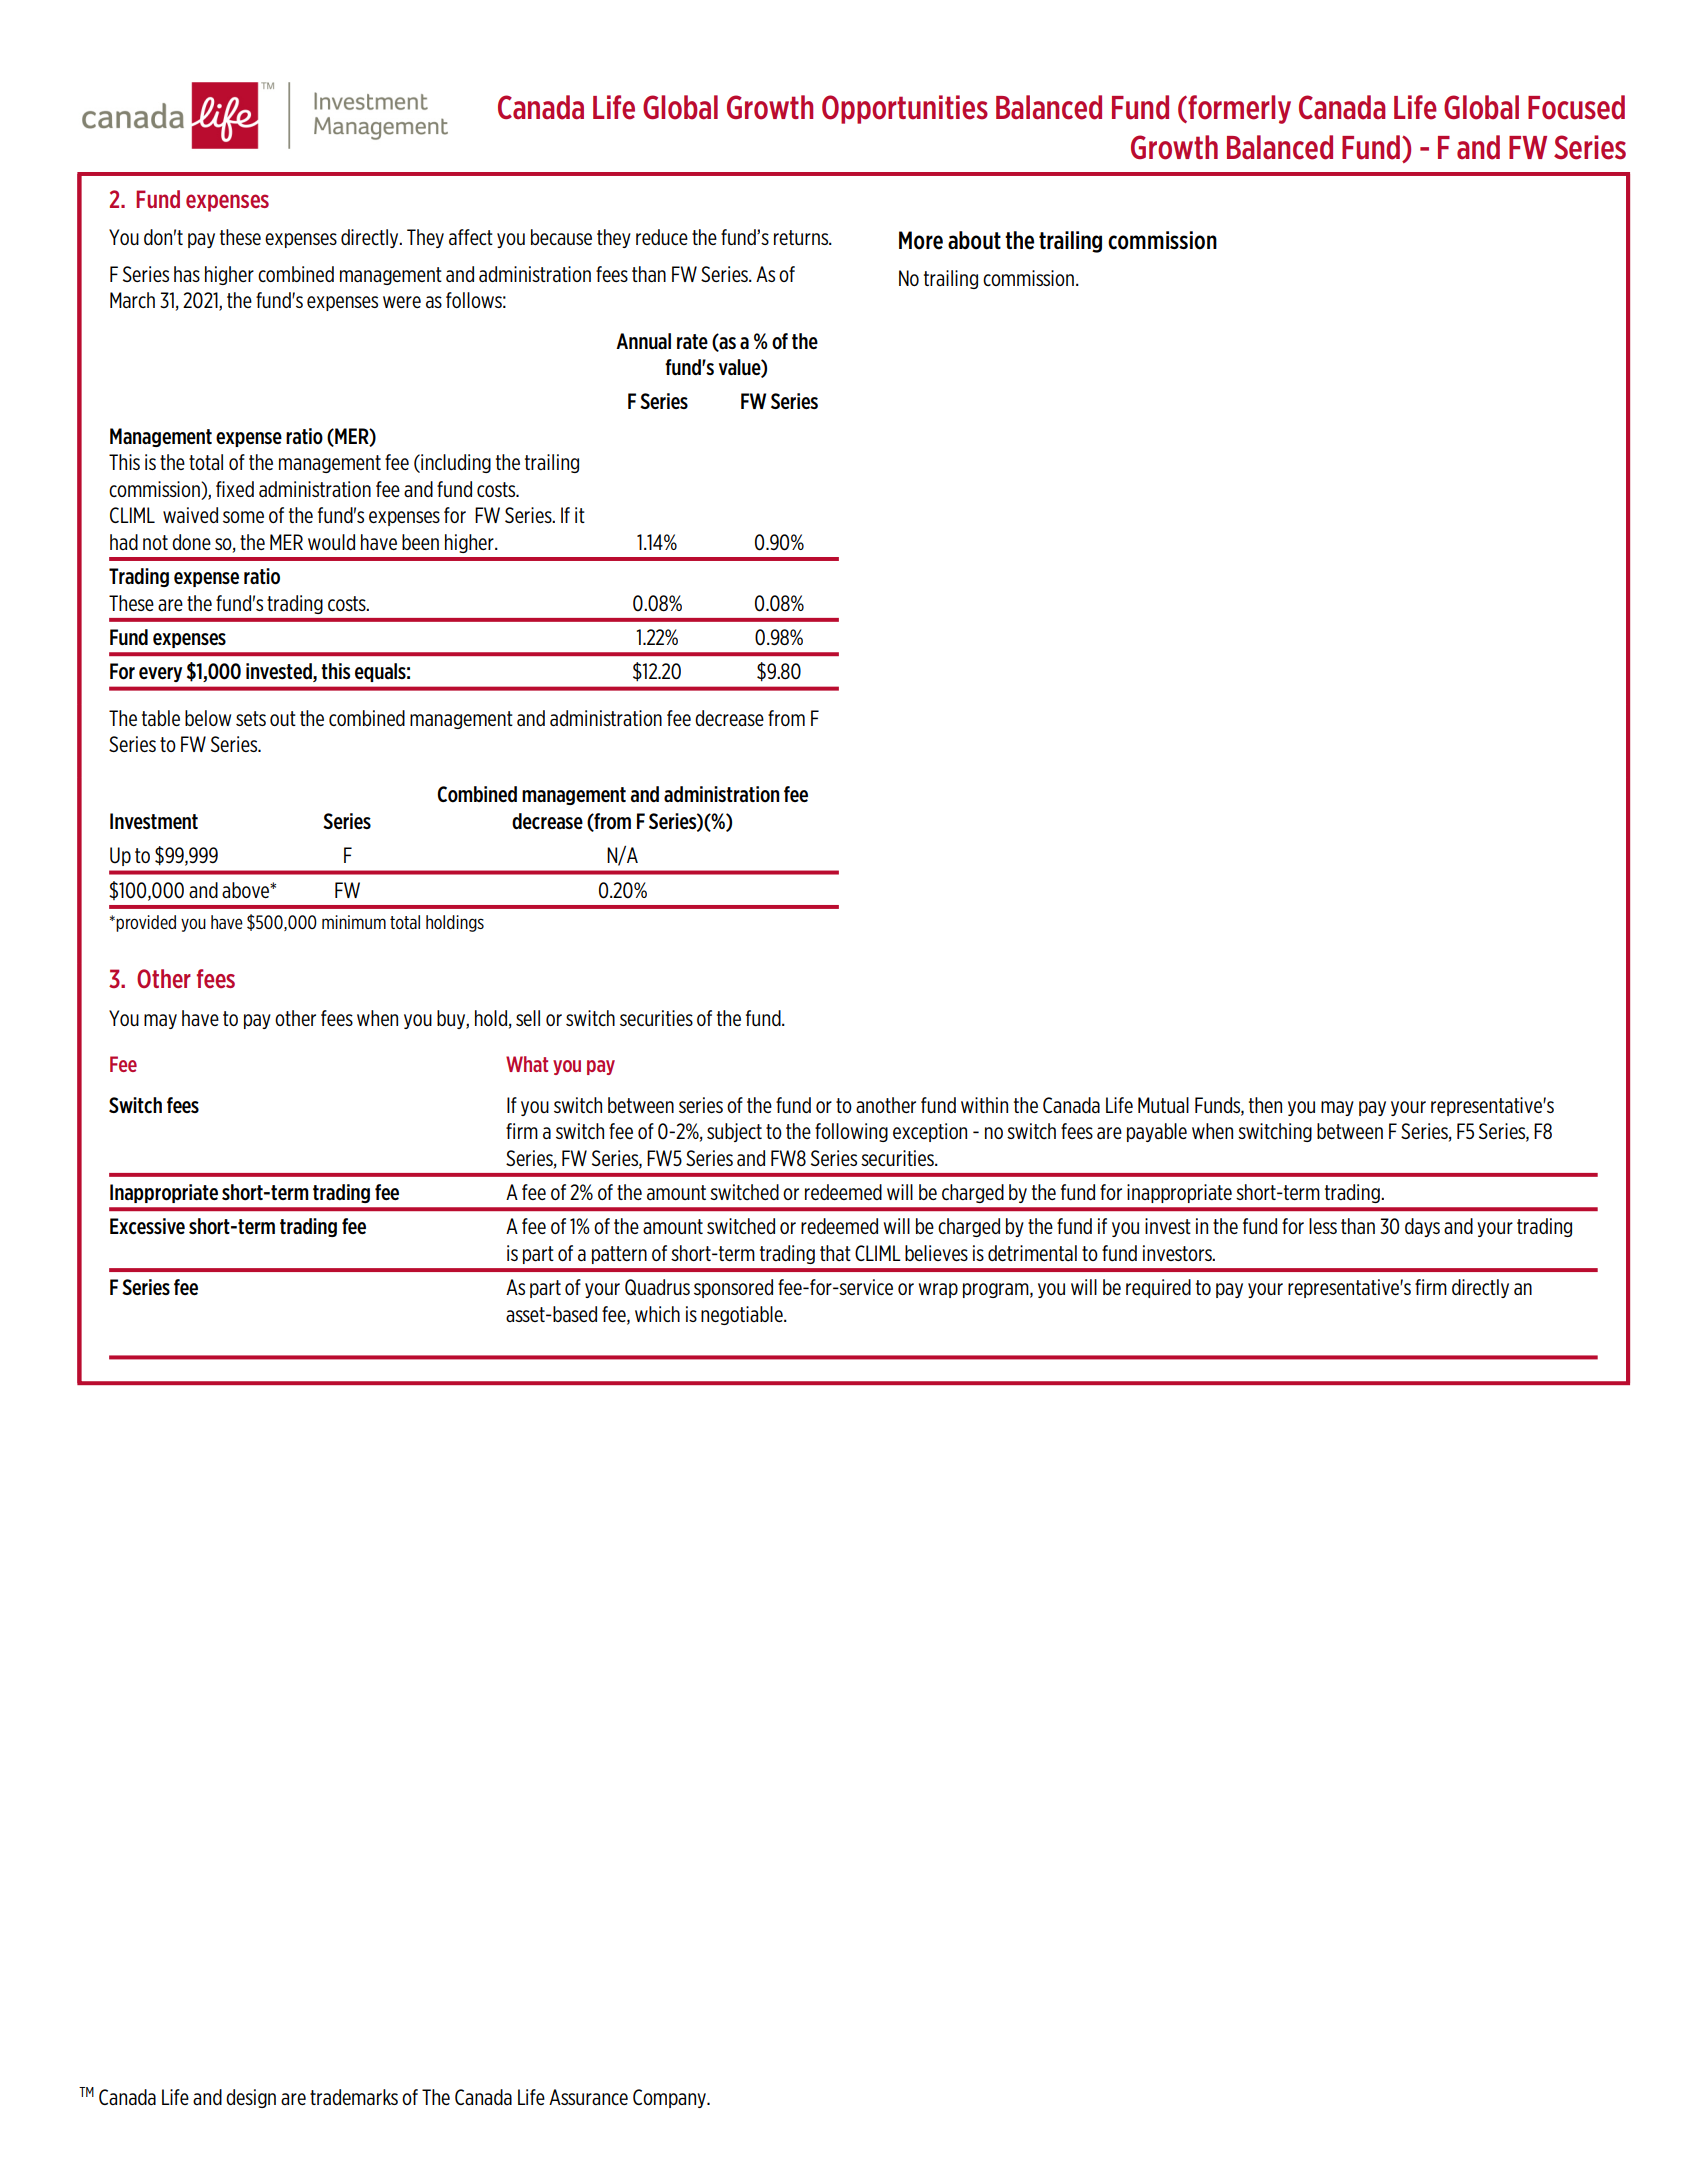  I want to click on within, so click(984, 1105).
